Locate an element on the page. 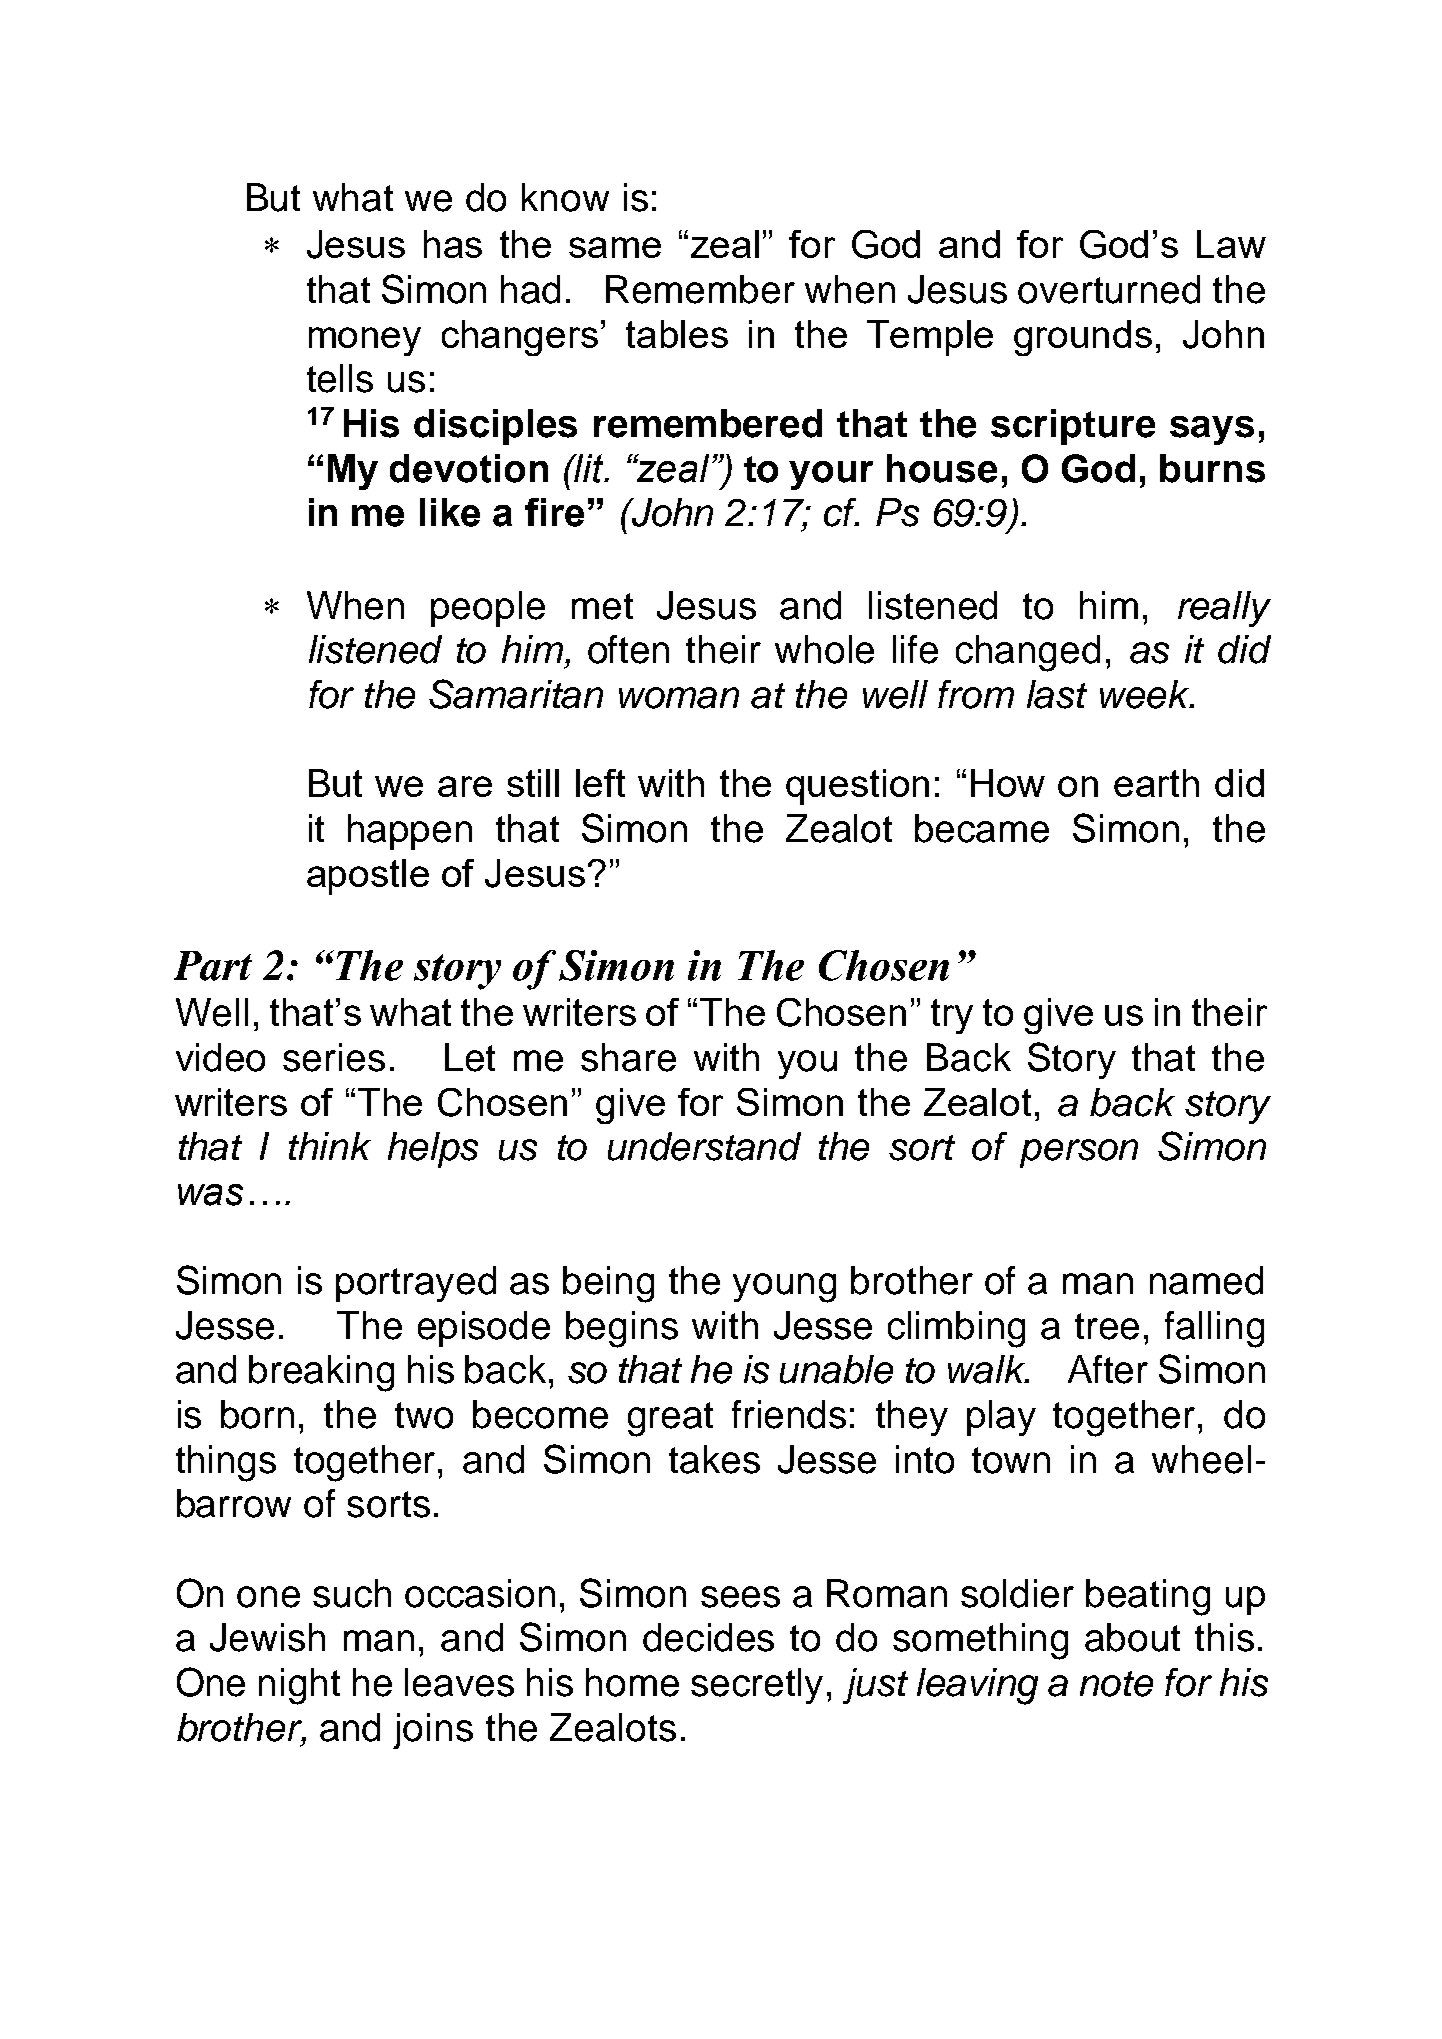 The image size is (1442, 2039). Part is located at coordinates (213, 966).
